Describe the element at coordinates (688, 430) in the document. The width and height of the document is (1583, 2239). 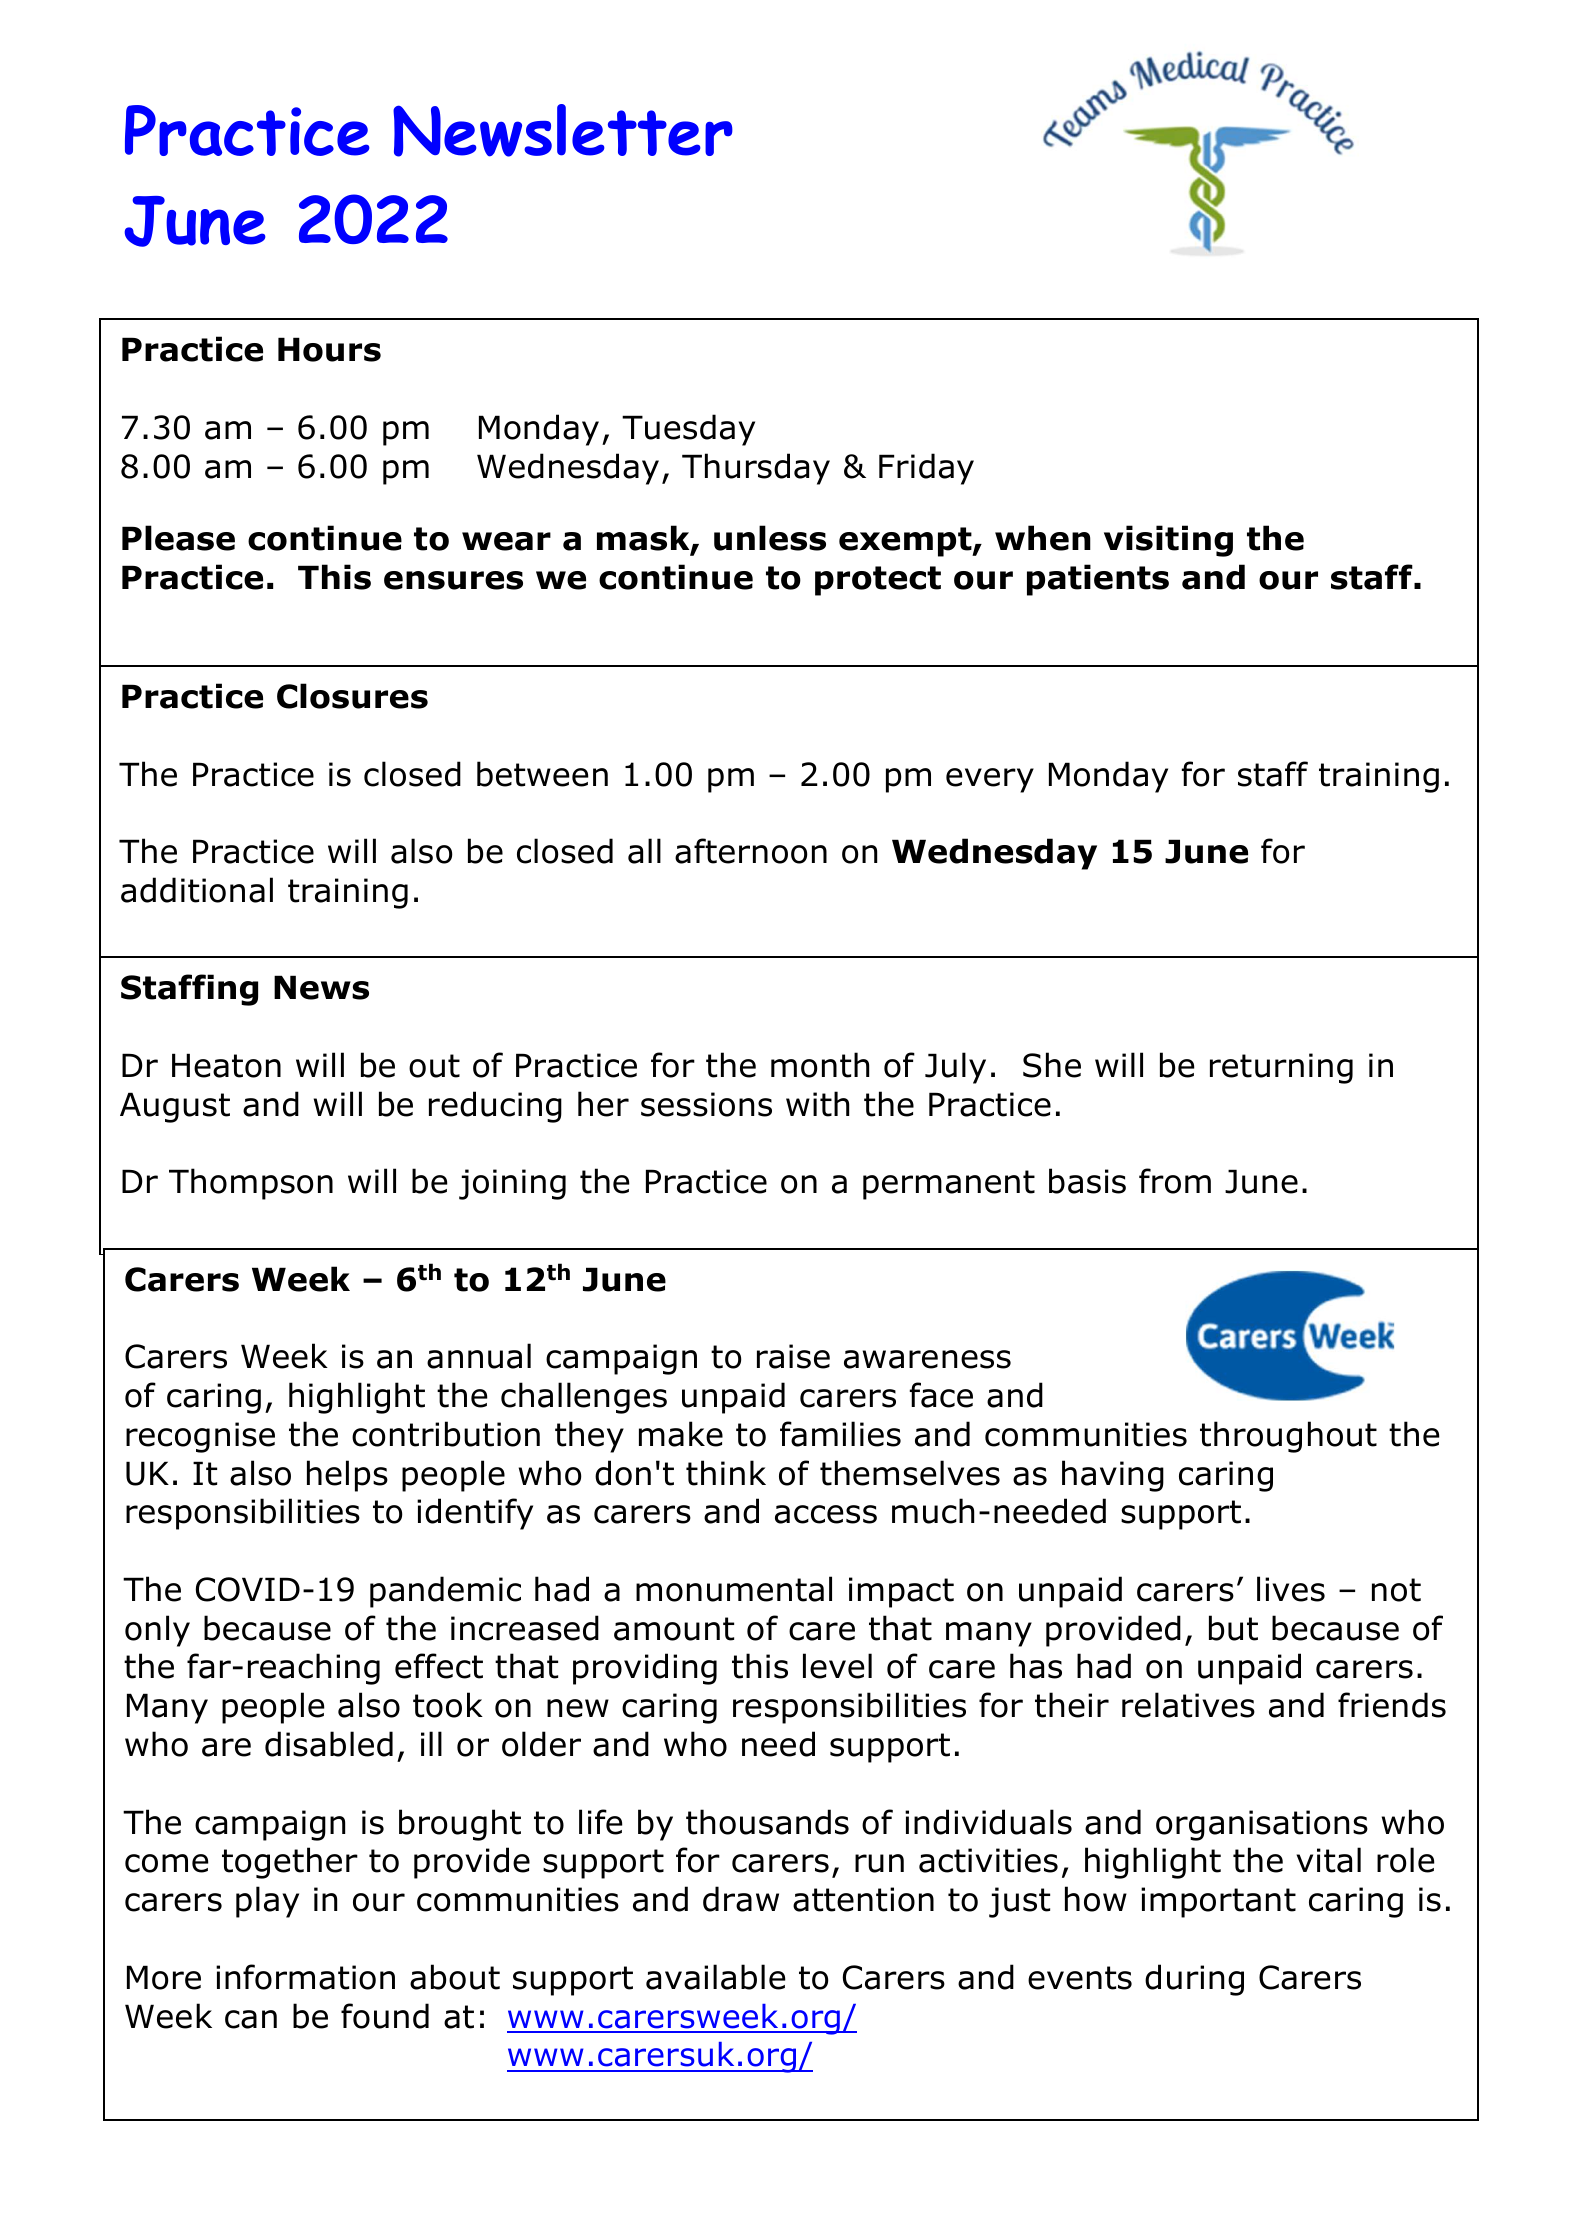
I see `Tuesday` at that location.
